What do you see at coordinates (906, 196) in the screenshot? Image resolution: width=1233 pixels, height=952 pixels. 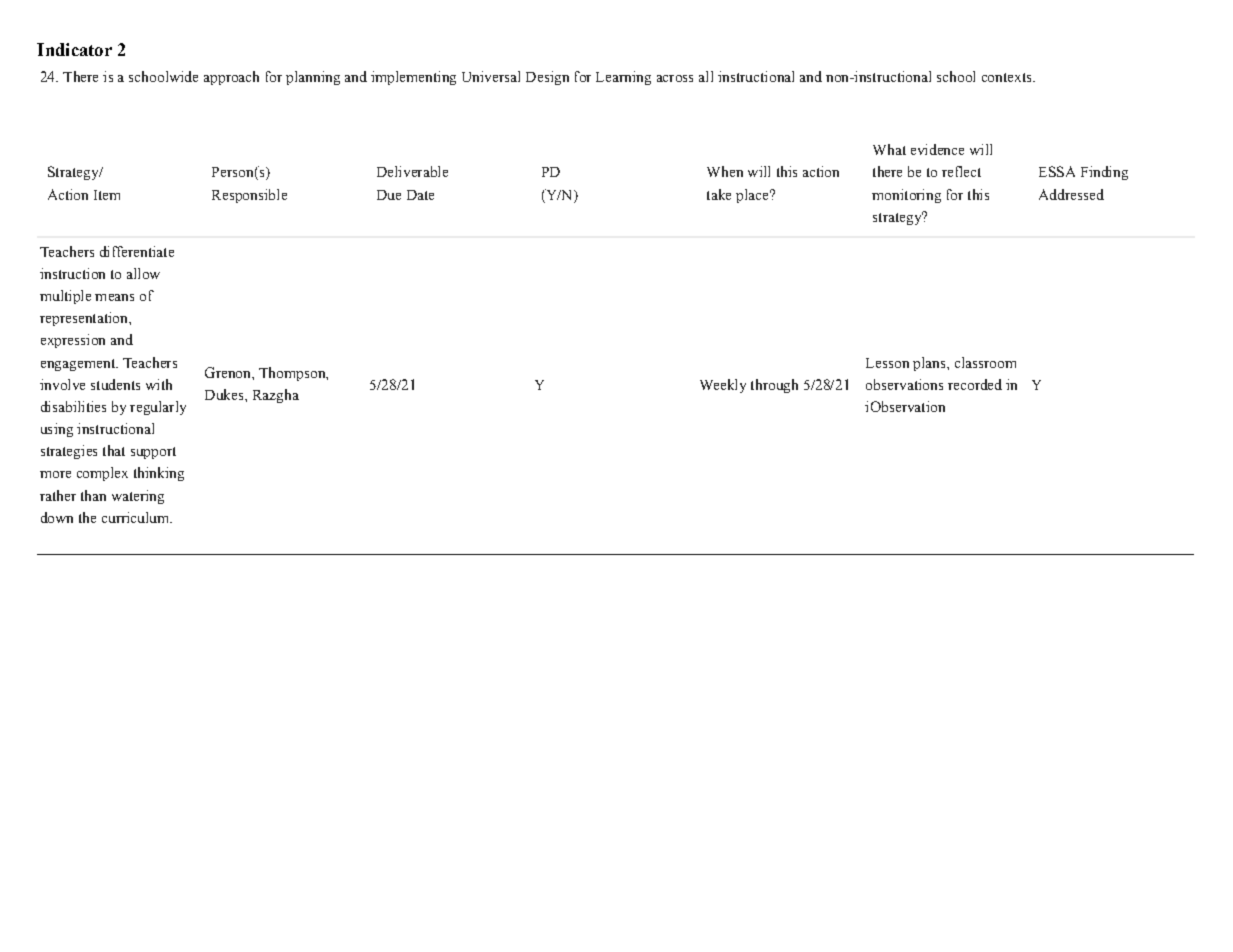 I see `monitoring` at bounding box center [906, 196].
